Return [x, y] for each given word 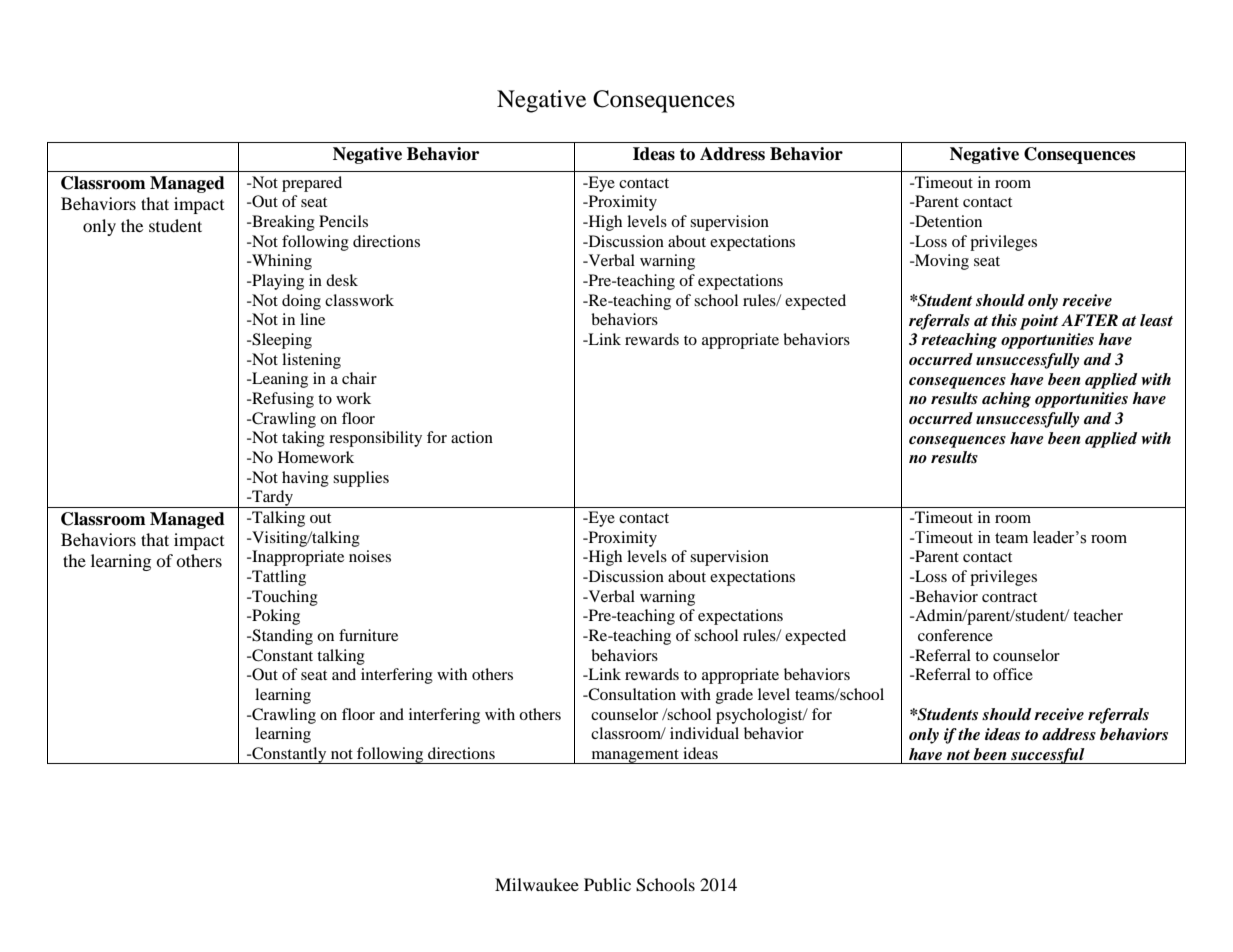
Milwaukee [537, 884]
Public [607, 884]
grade [734, 696]
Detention [947, 221]
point [1039, 322]
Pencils [343, 221]
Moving [941, 262]
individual [704, 733]
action [472, 437]
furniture [368, 635]
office [1013, 674]
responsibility [375, 439]
